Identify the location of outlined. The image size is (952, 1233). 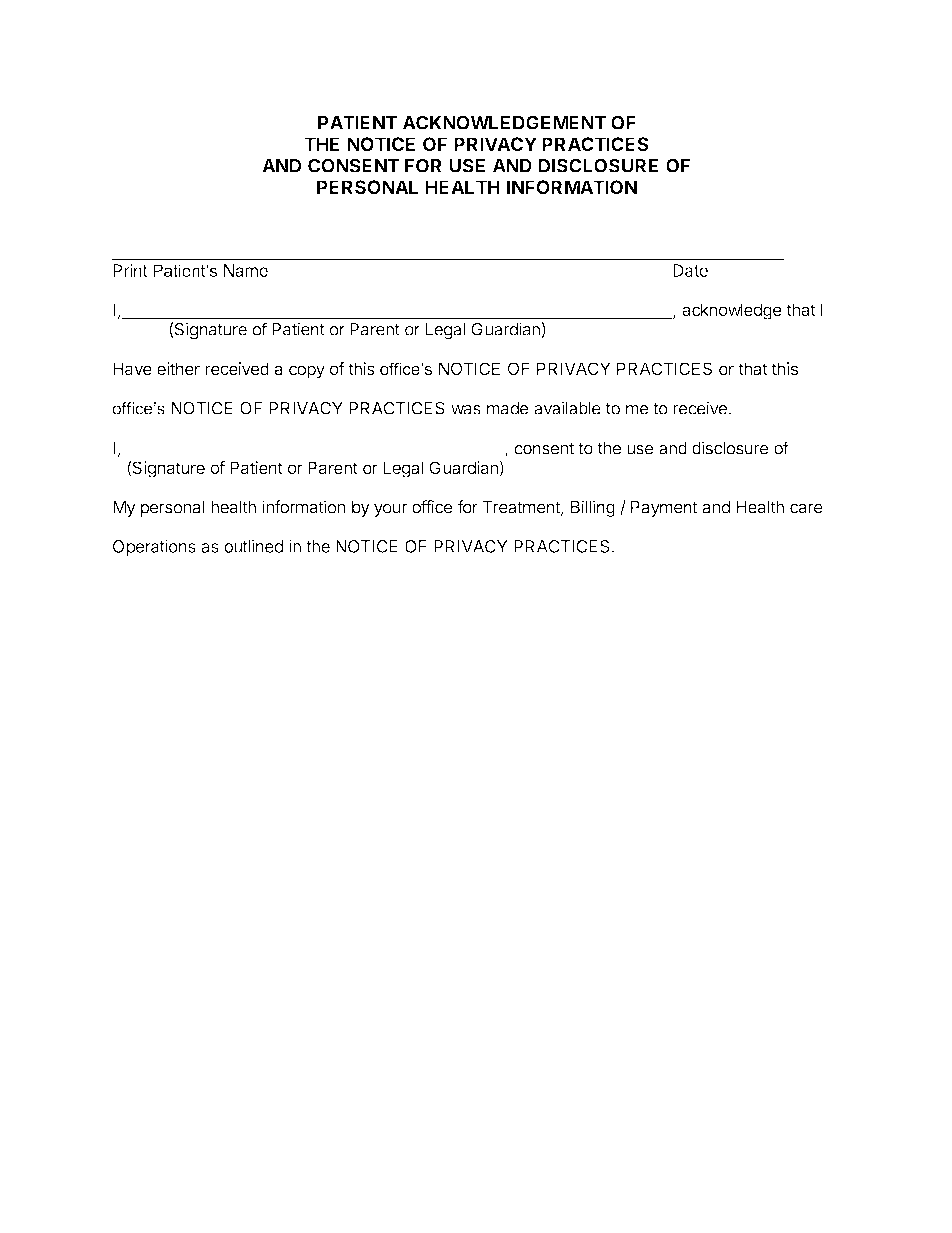
(253, 546).
